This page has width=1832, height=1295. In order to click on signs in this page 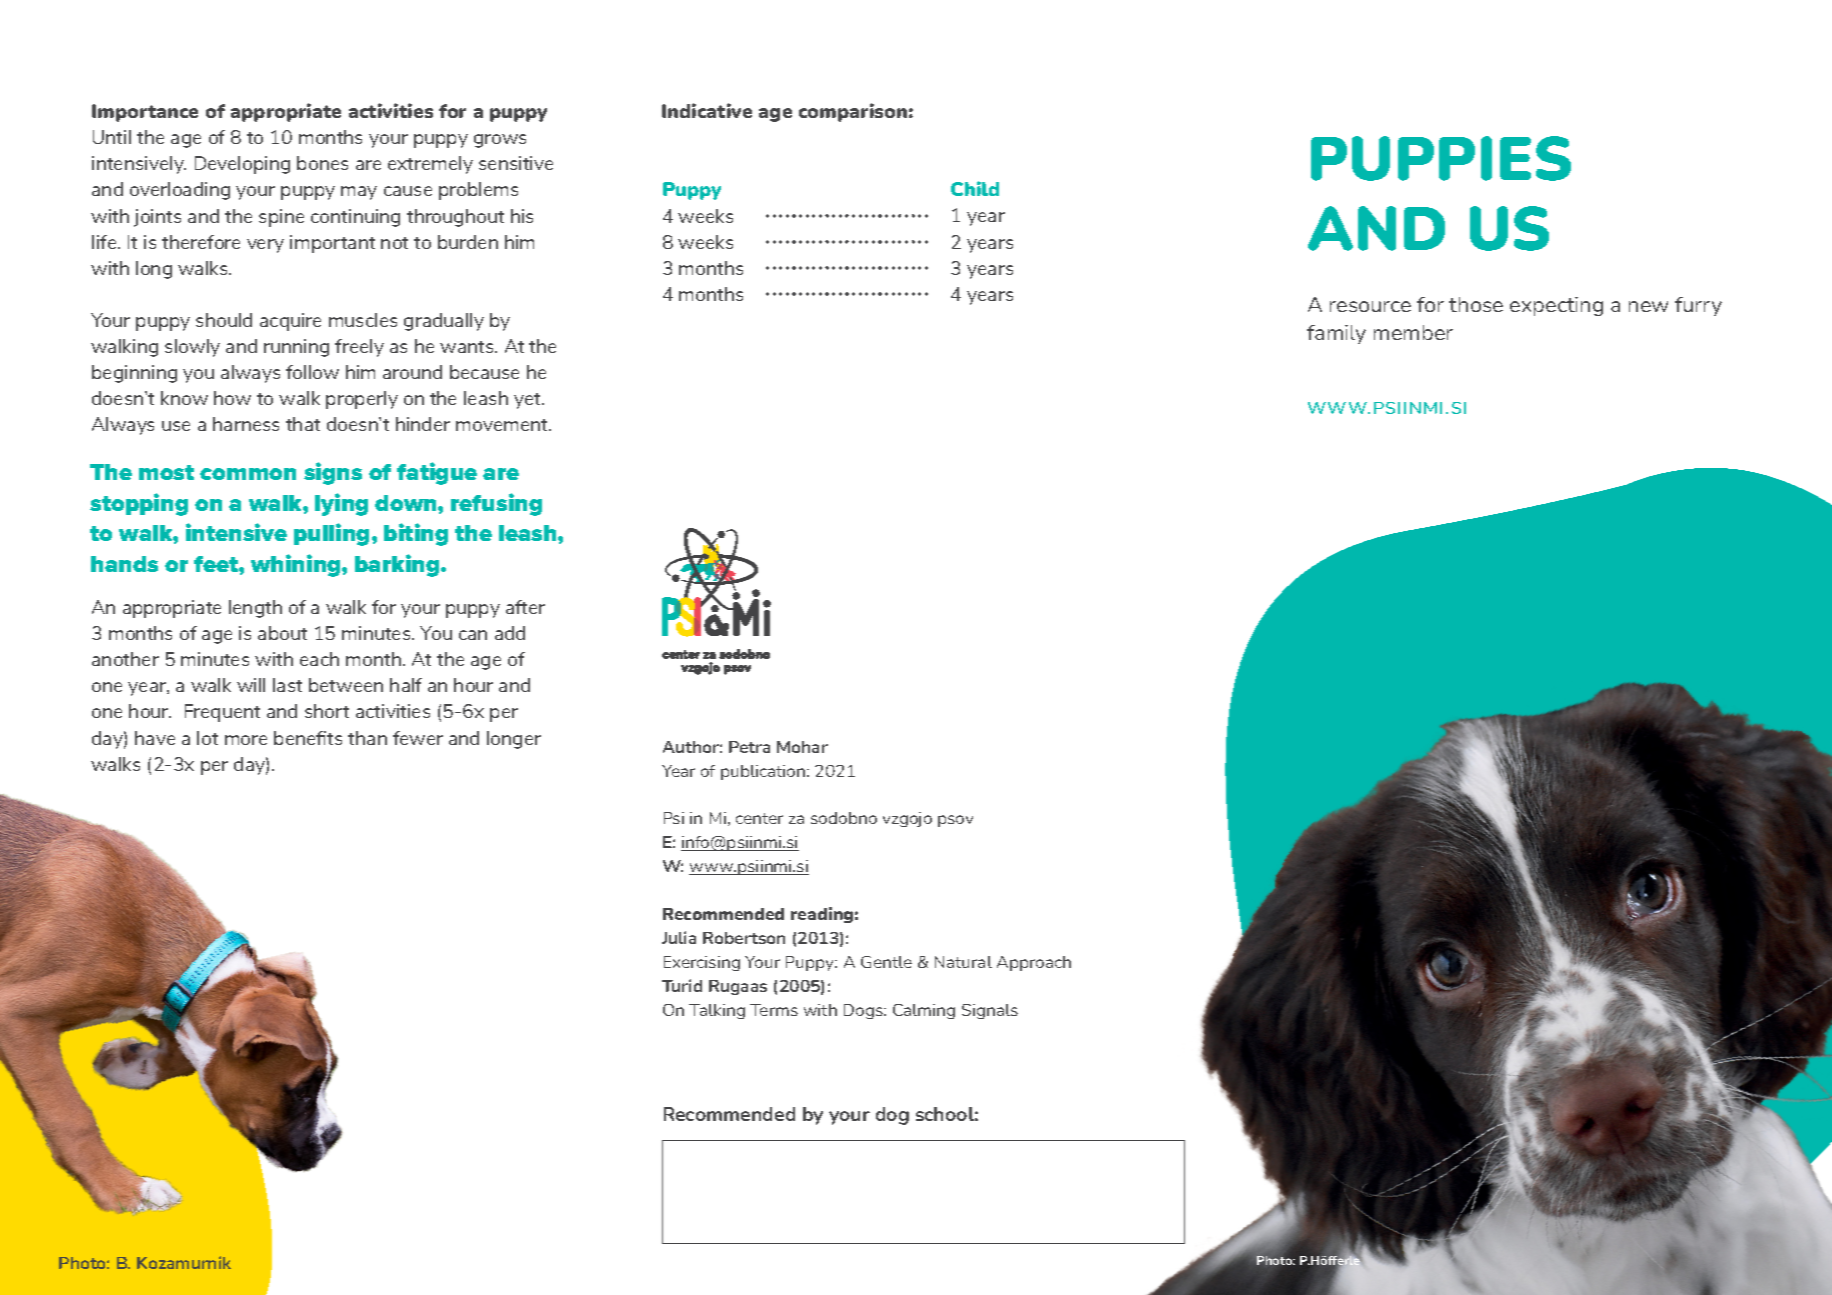, I will do `click(333, 473)`.
